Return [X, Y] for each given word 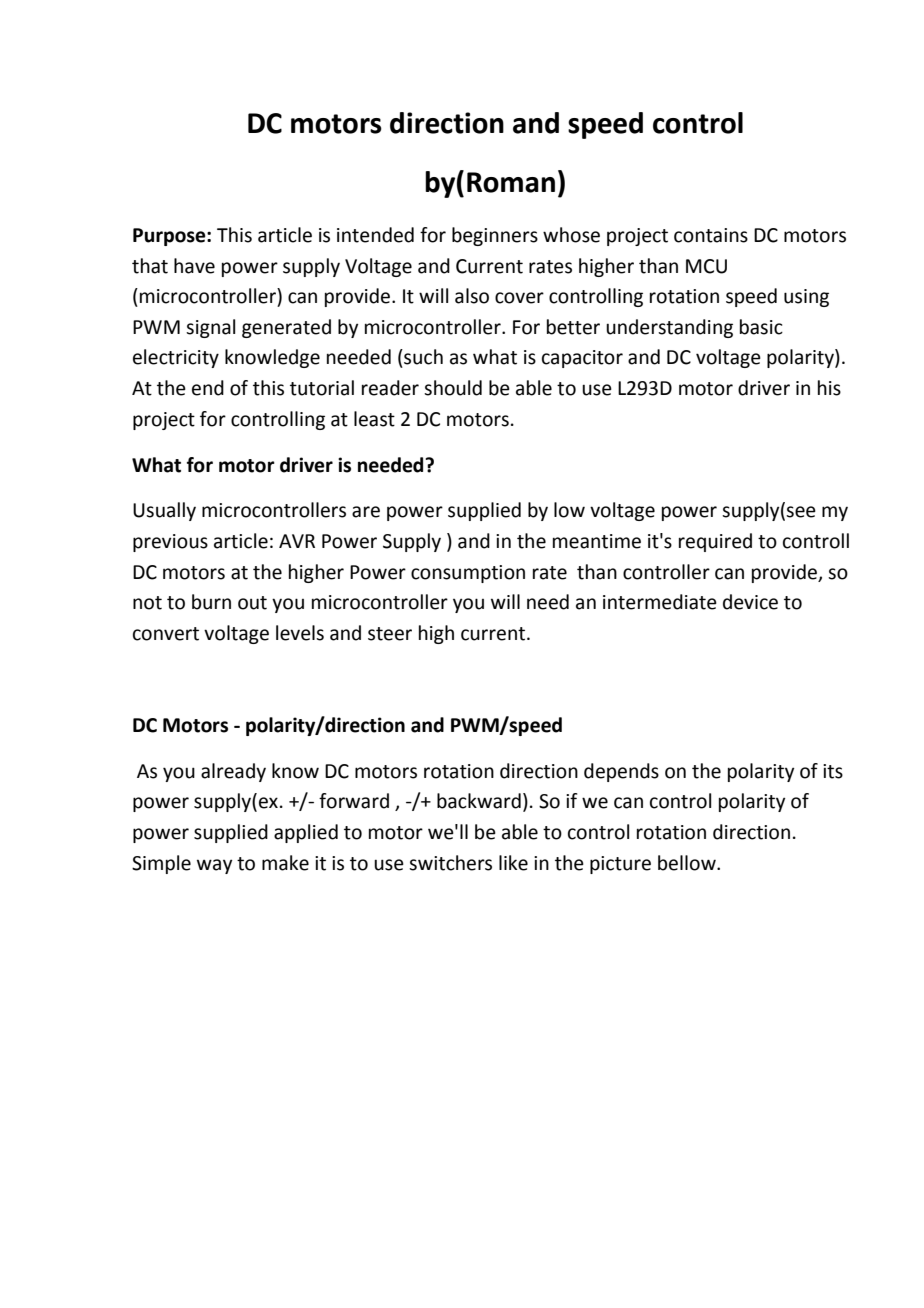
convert [166, 634]
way [214, 866]
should [453, 388]
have [194, 266]
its [833, 771]
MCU [706, 266]
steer [390, 634]
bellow [688, 863]
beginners [495, 236]
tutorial [322, 388]
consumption [468, 574]
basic [761, 327]
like [513, 863]
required [715, 542]
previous [170, 543]
